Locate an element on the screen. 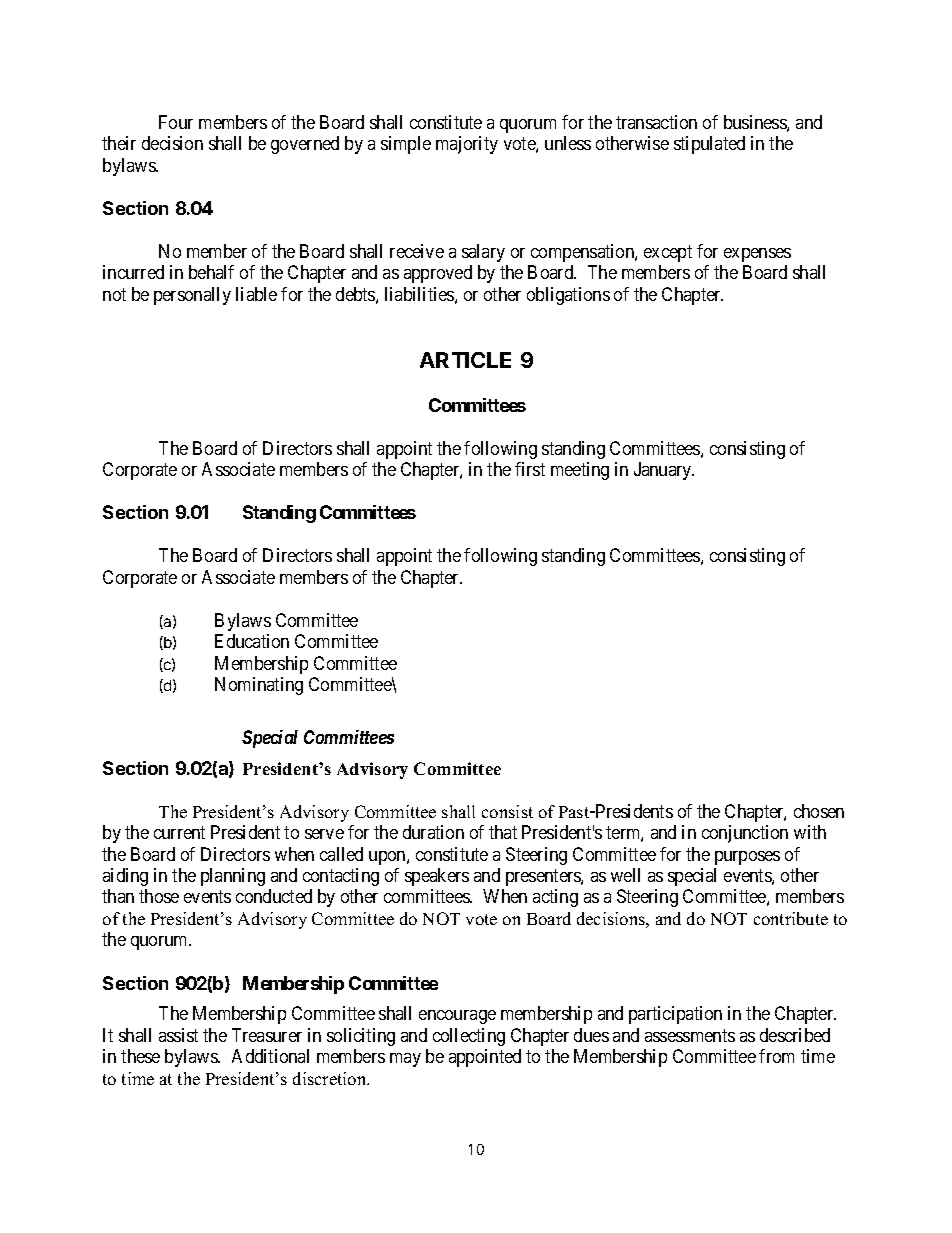  majority is located at coordinates (467, 145).
